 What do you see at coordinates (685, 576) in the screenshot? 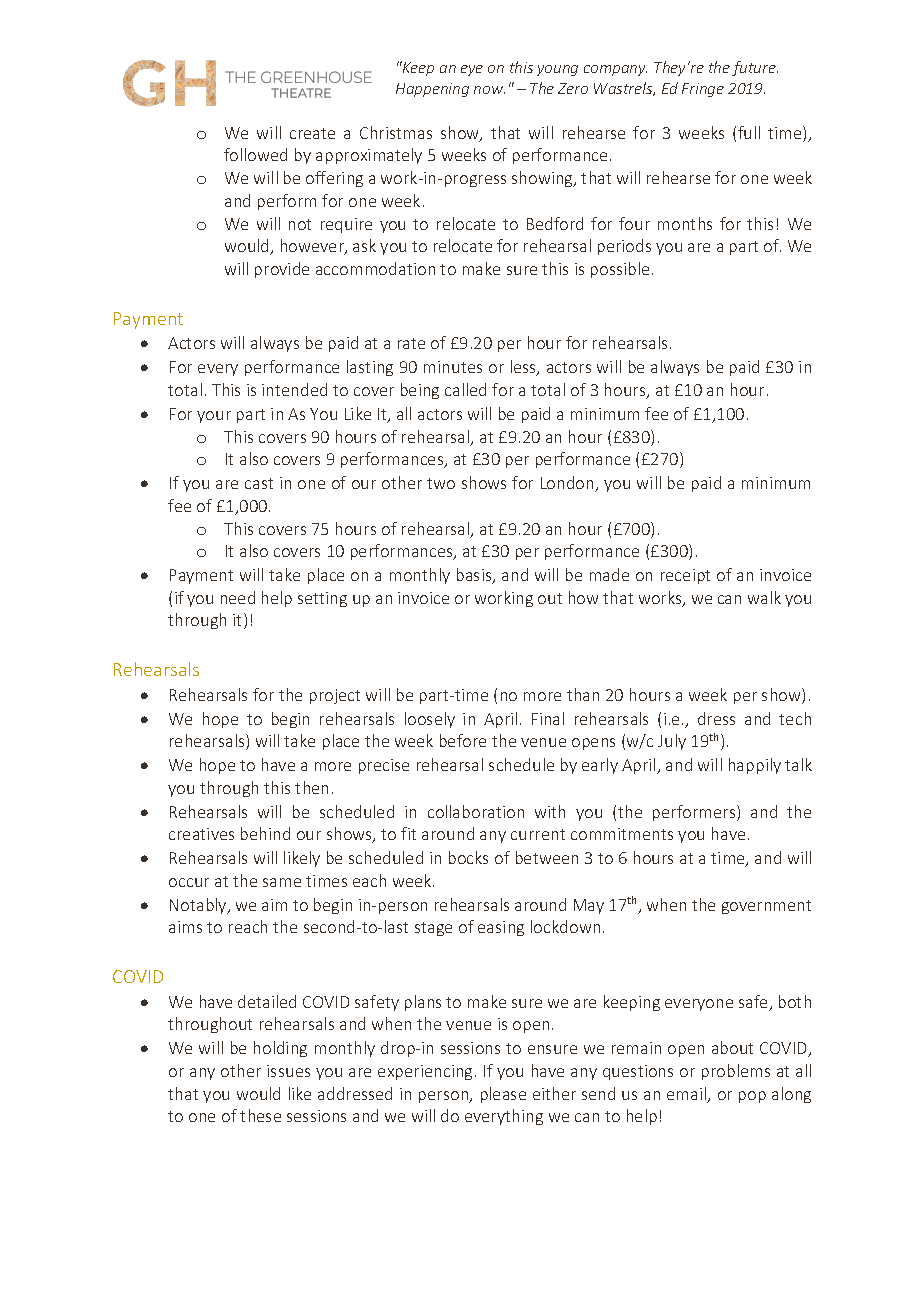
I see `receipt` at bounding box center [685, 576].
